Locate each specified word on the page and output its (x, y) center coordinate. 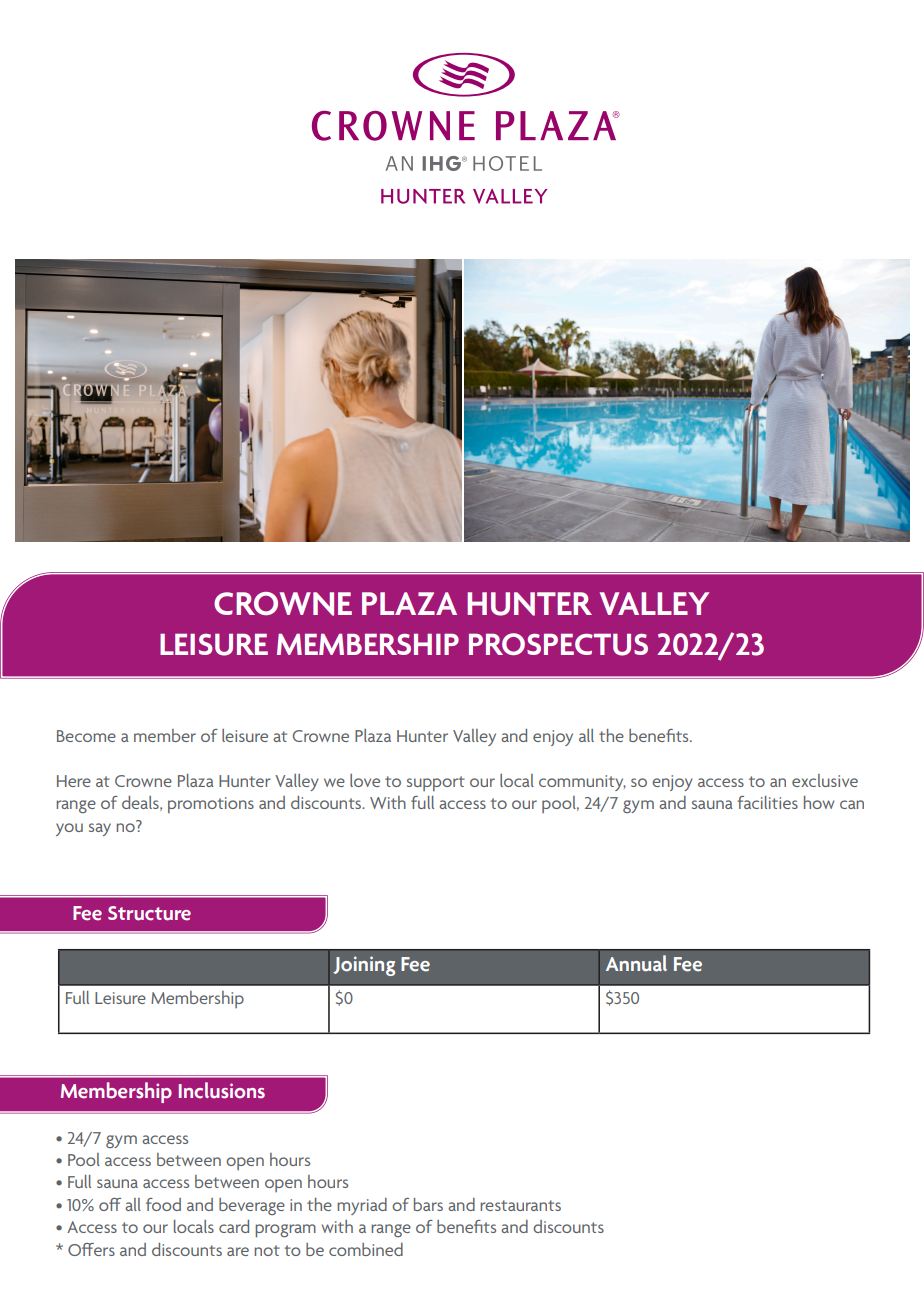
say (100, 829)
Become (86, 736)
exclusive (825, 780)
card (234, 1226)
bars (428, 1204)
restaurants (520, 1205)
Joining (364, 966)
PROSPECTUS (558, 644)
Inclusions (222, 1090)
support (436, 783)
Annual (636, 963)
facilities (767, 802)
